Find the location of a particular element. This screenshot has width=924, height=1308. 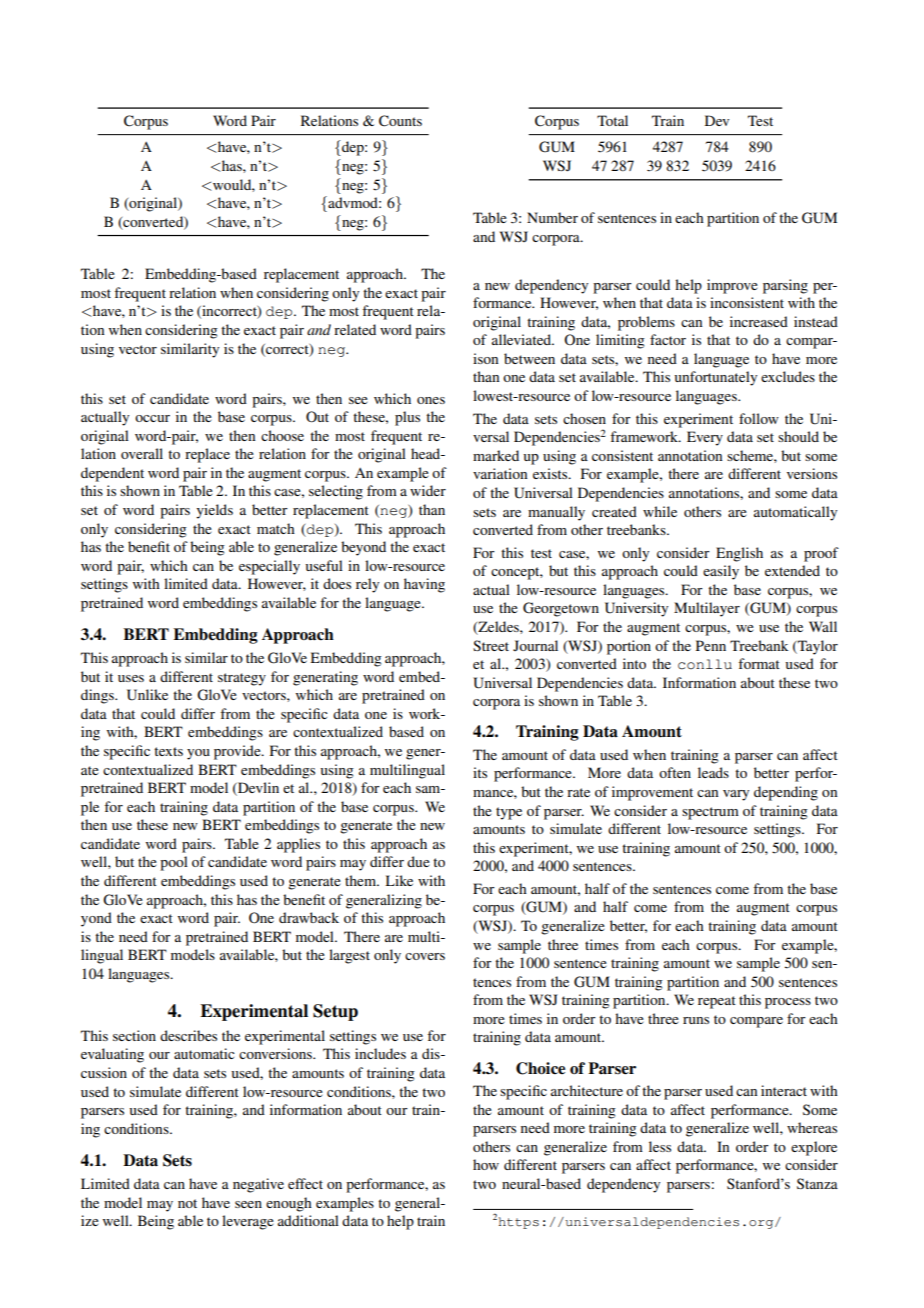

Number is located at coordinates (552, 217).
